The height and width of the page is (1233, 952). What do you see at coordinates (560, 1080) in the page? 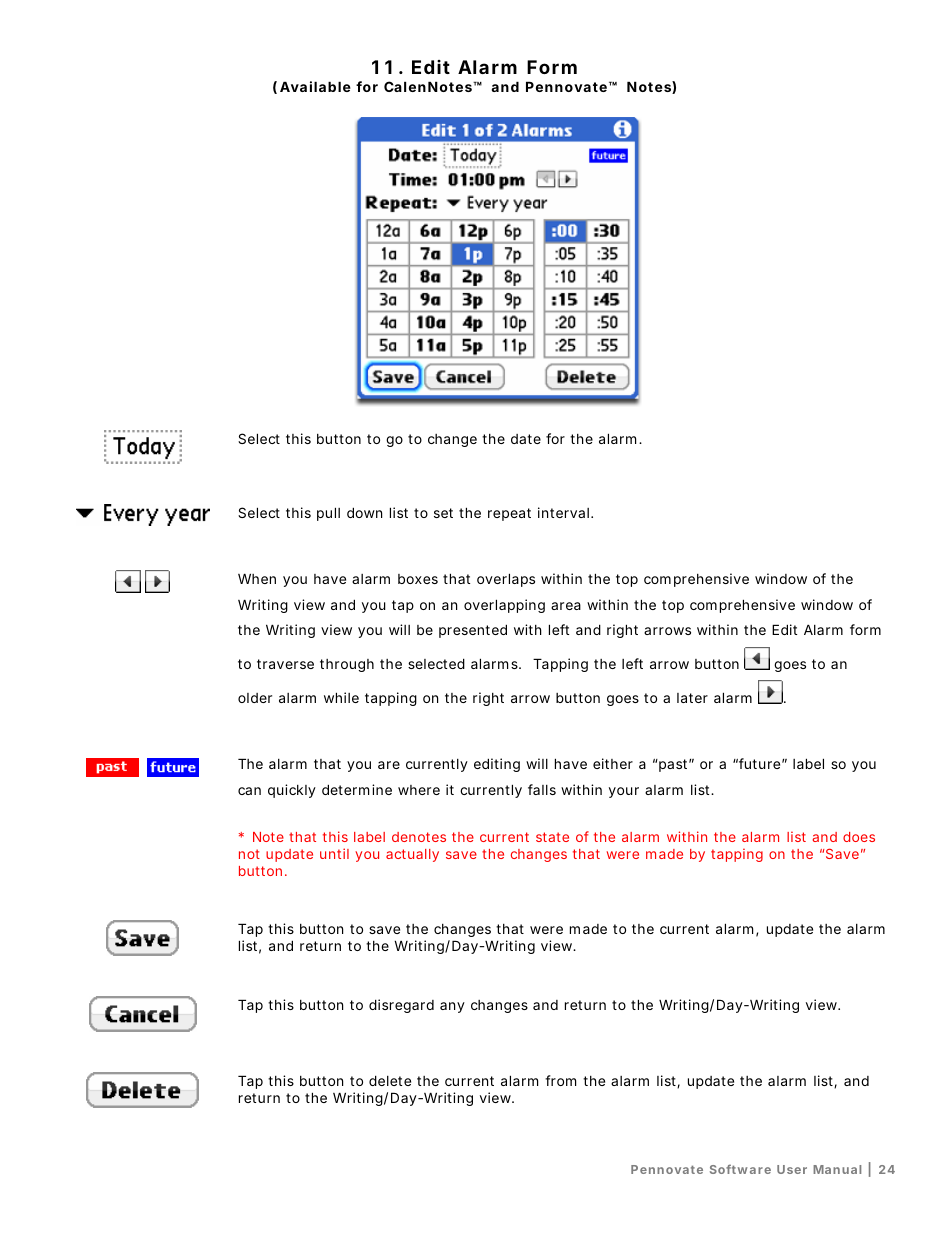
I see `from` at bounding box center [560, 1080].
